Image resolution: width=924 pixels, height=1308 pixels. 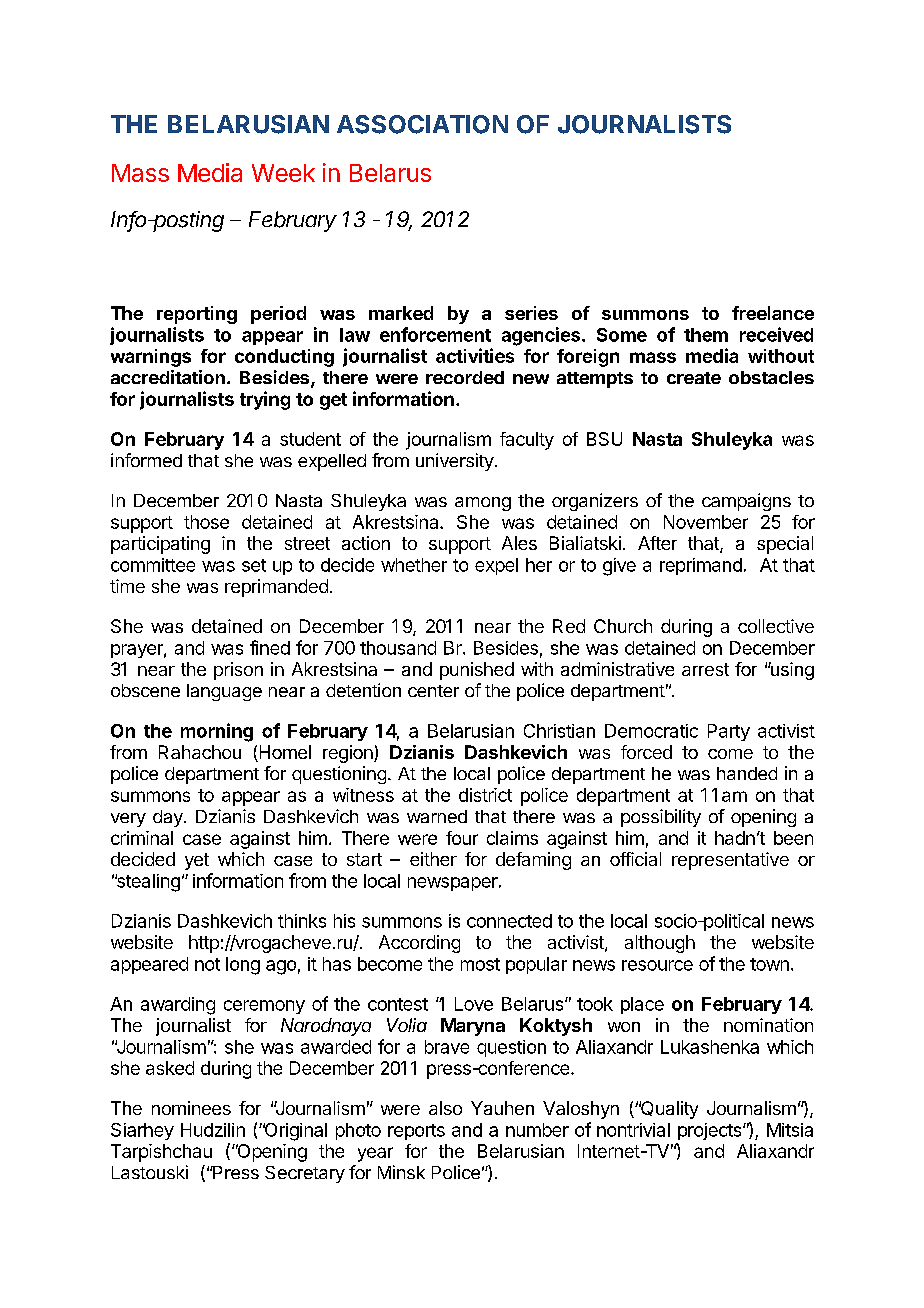 What do you see at coordinates (238, 671) in the screenshot?
I see `prison` at bounding box center [238, 671].
